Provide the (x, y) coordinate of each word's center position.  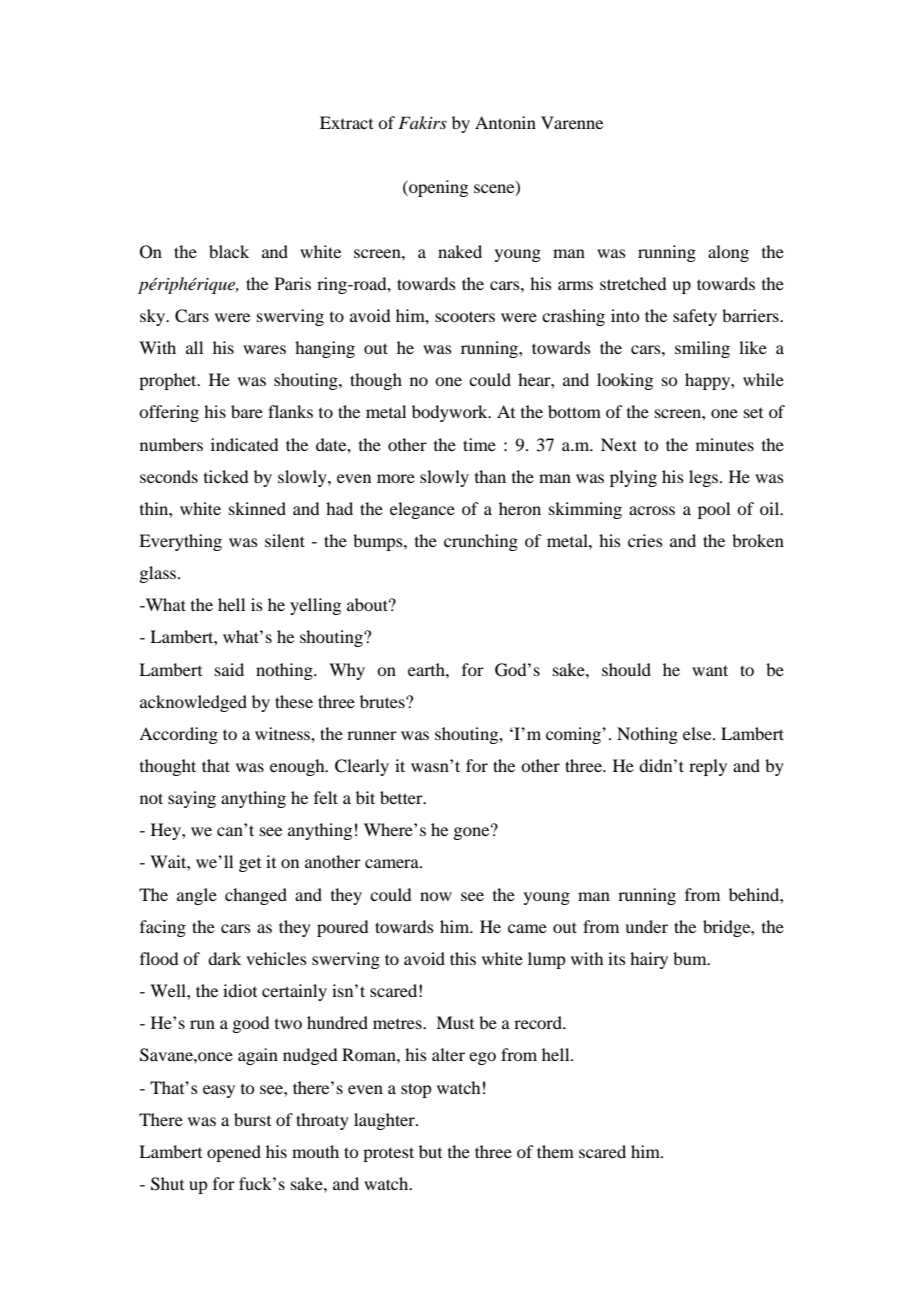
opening (437, 188)
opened (234, 1153)
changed (256, 896)
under (646, 926)
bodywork (451, 413)
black (229, 251)
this (463, 958)
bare (247, 411)
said (229, 669)
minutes (725, 444)
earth (427, 669)
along (728, 253)
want (710, 670)
